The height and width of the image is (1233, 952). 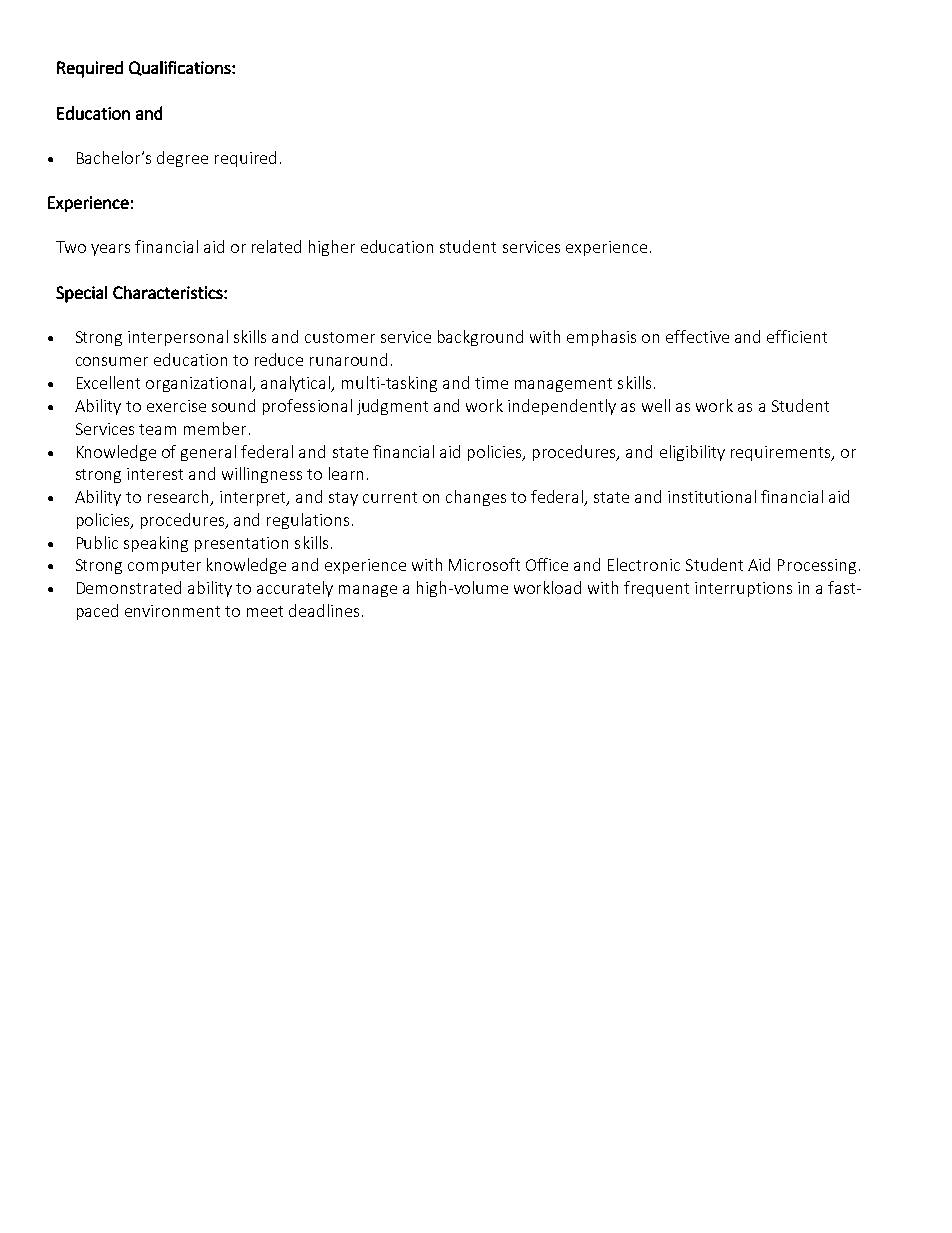 What do you see at coordinates (110, 250) in the image?
I see `years` at bounding box center [110, 250].
